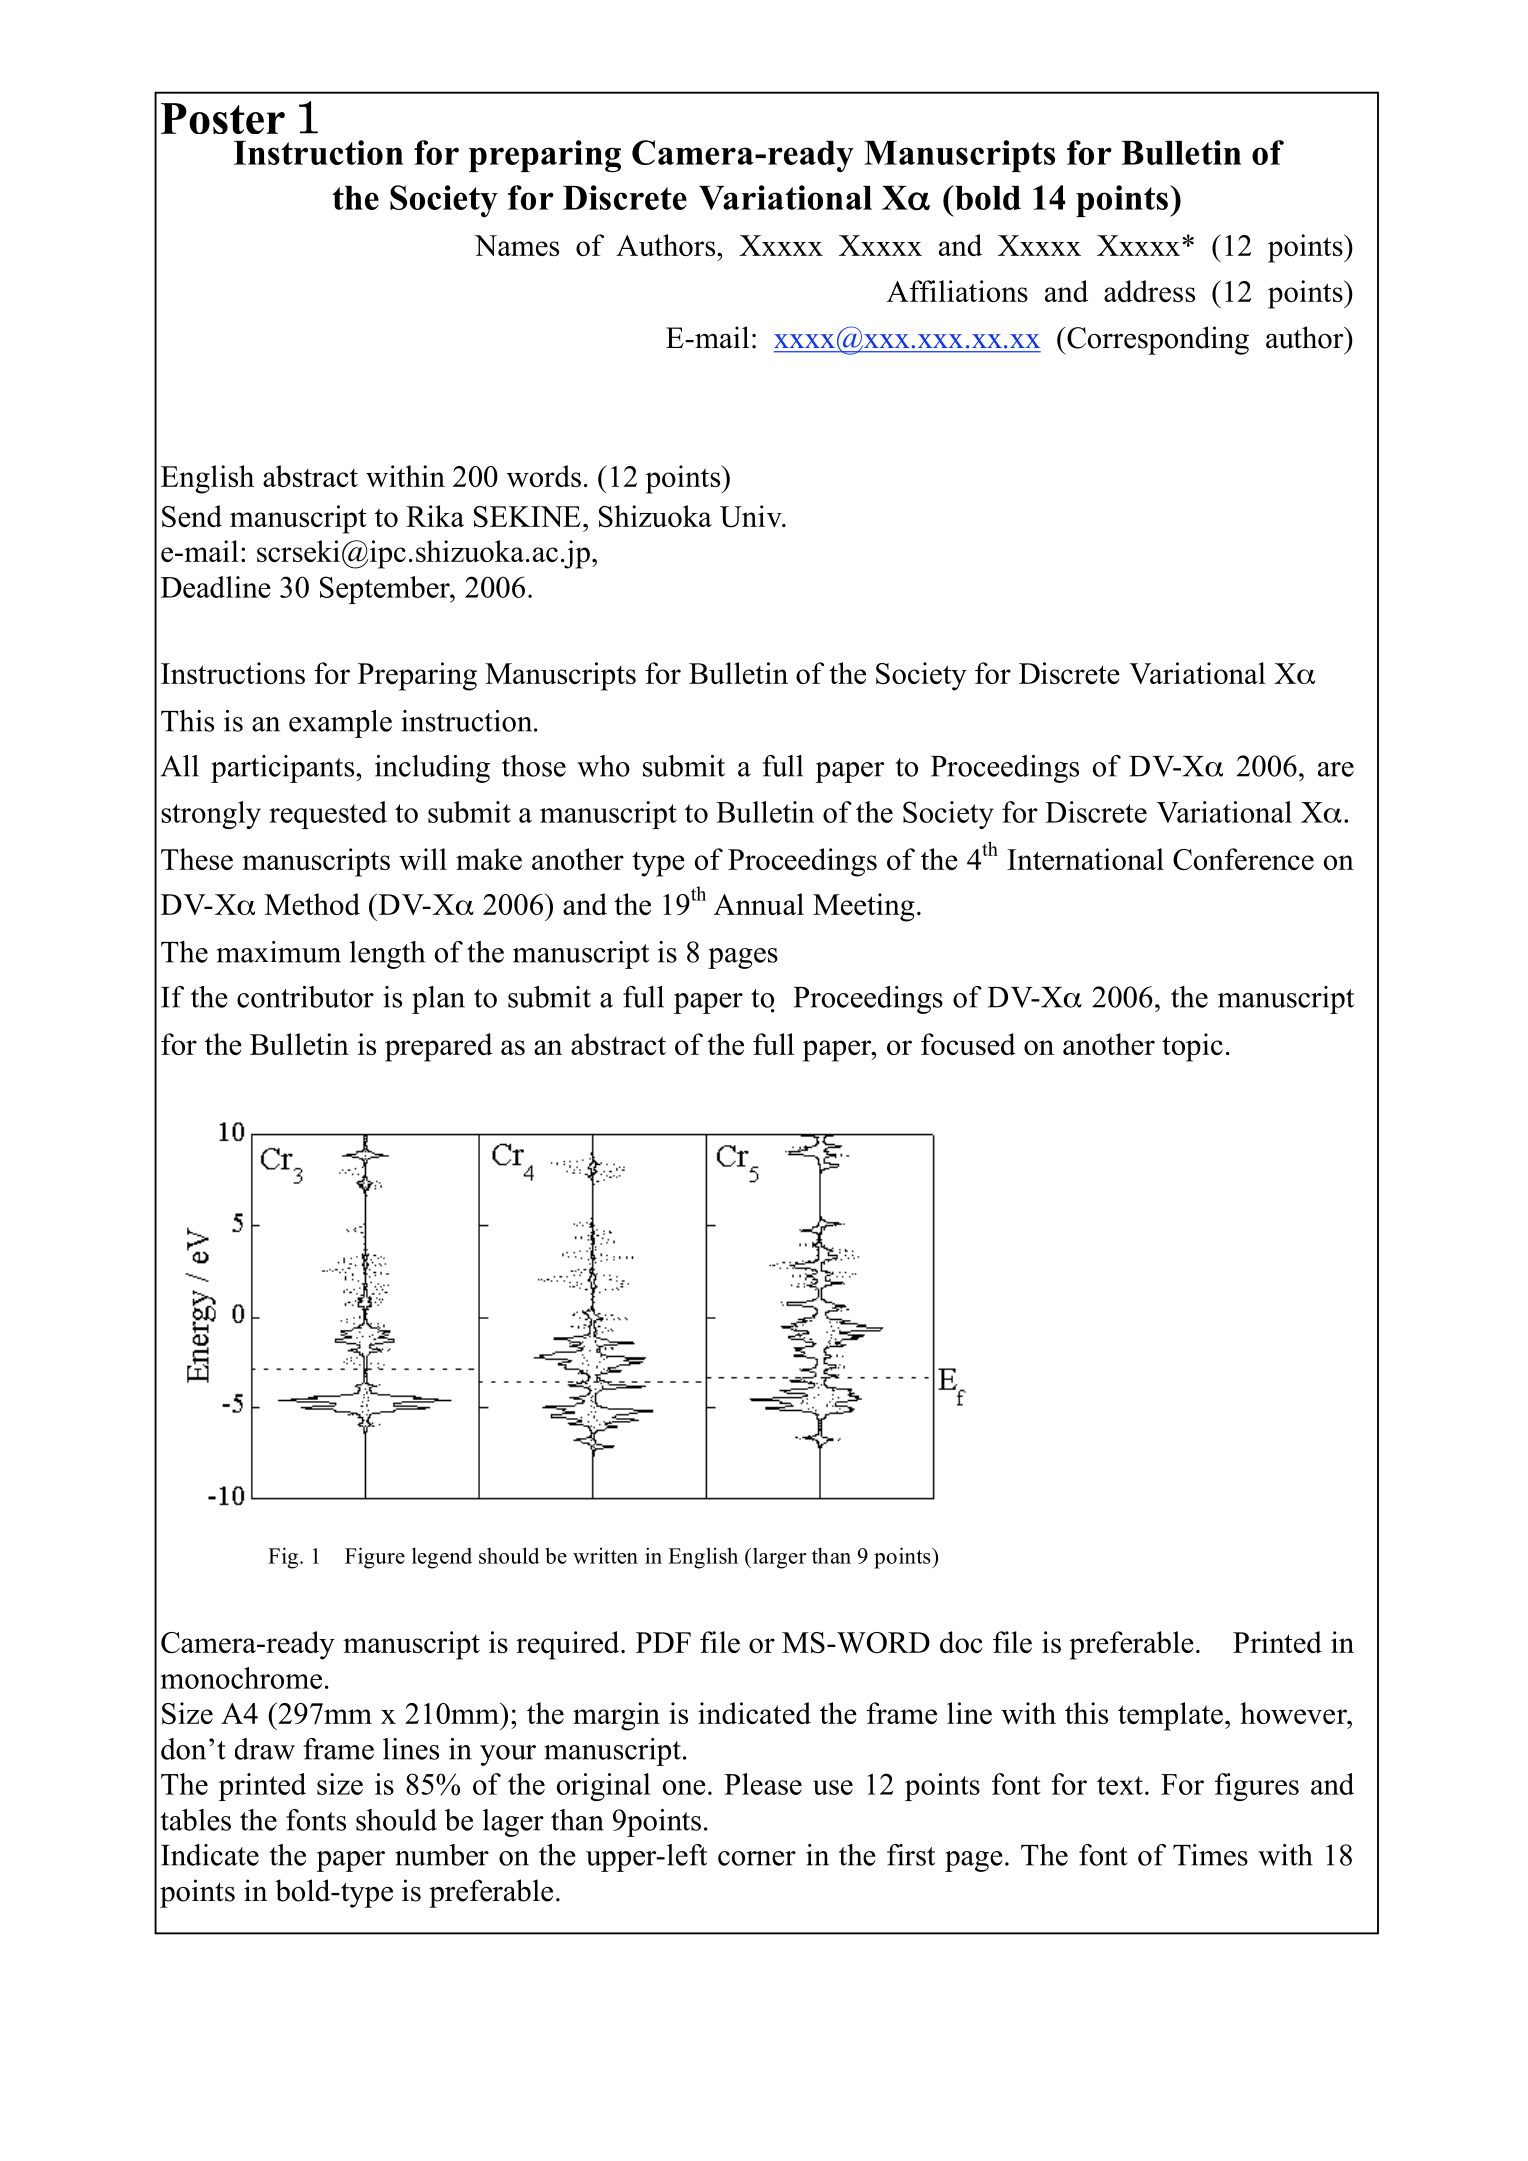 Image resolution: width=1528 pixels, height=2161 pixels. Describe the element at coordinates (763, 1784) in the screenshot. I see `Please` at that location.
